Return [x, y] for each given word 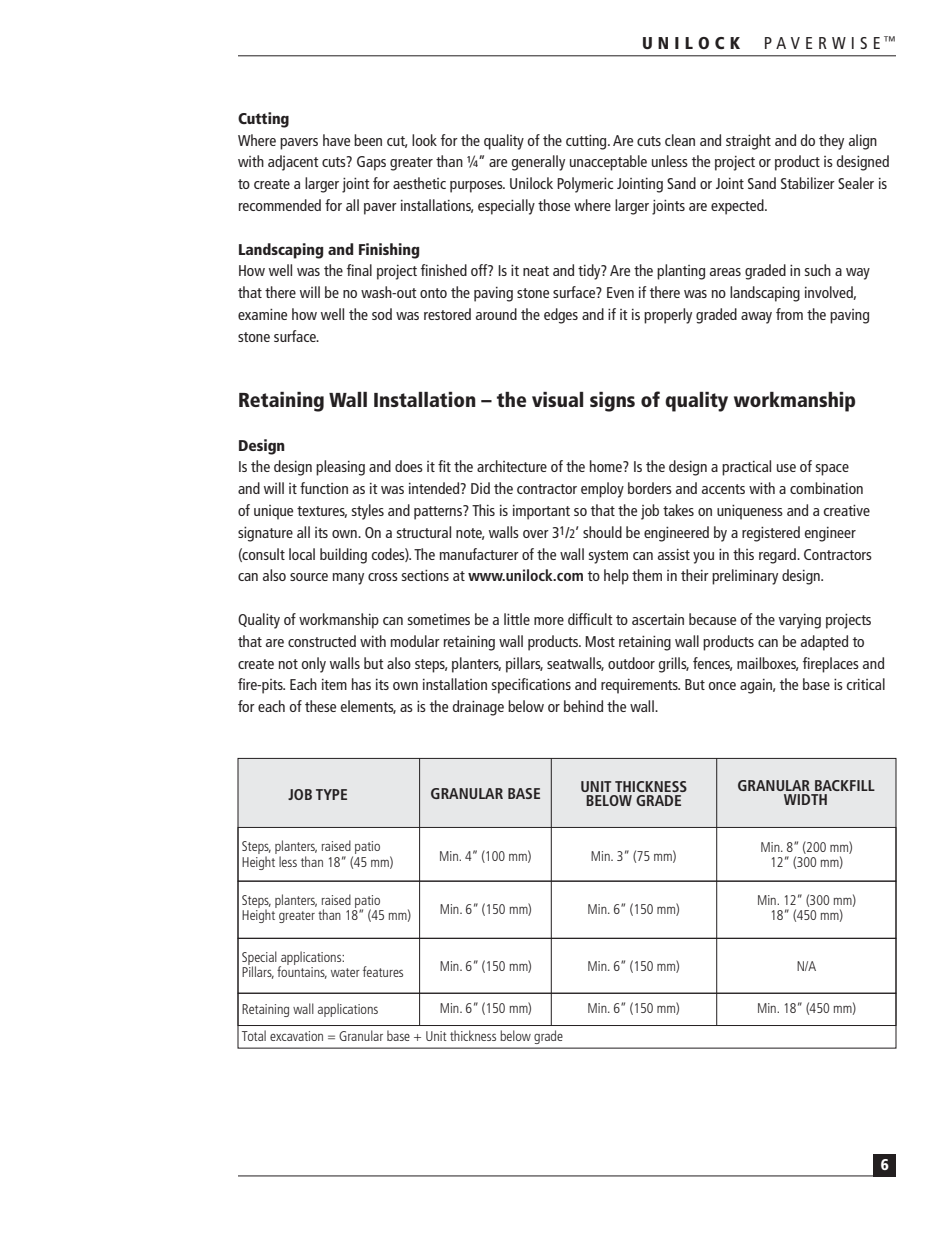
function [324, 488]
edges [561, 316]
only [314, 665]
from [789, 314]
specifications [531, 686]
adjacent [293, 163]
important [541, 512]
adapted [824, 643]
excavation [296, 1036]
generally [538, 163]
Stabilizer [808, 183]
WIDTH [805, 799]
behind [583, 706]
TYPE [331, 794]
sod [382, 314]
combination [826, 488]
